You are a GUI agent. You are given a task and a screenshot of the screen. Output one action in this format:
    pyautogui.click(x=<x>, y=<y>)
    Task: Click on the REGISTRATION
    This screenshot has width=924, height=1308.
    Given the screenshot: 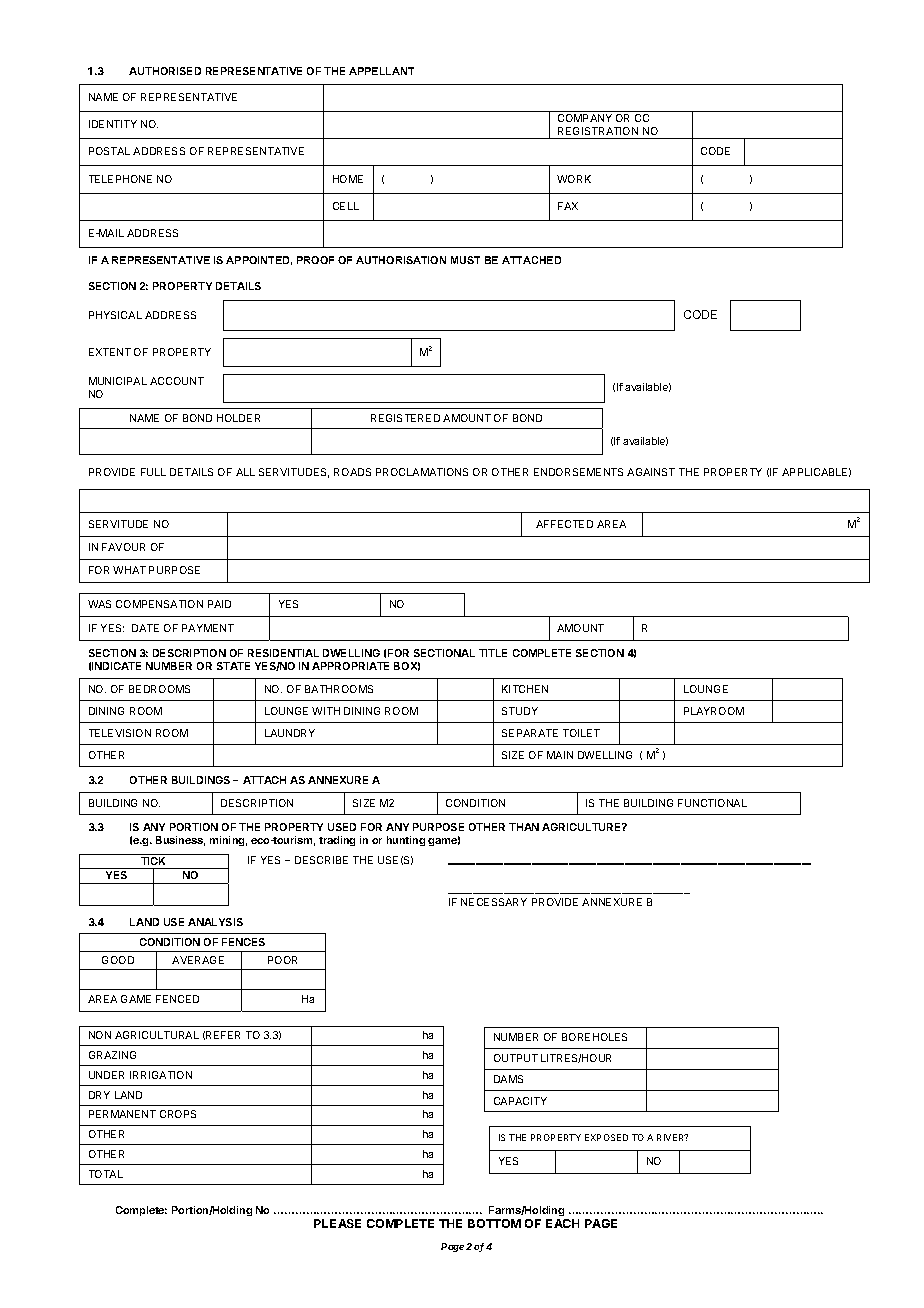 What is the action you would take?
    pyautogui.click(x=598, y=131)
